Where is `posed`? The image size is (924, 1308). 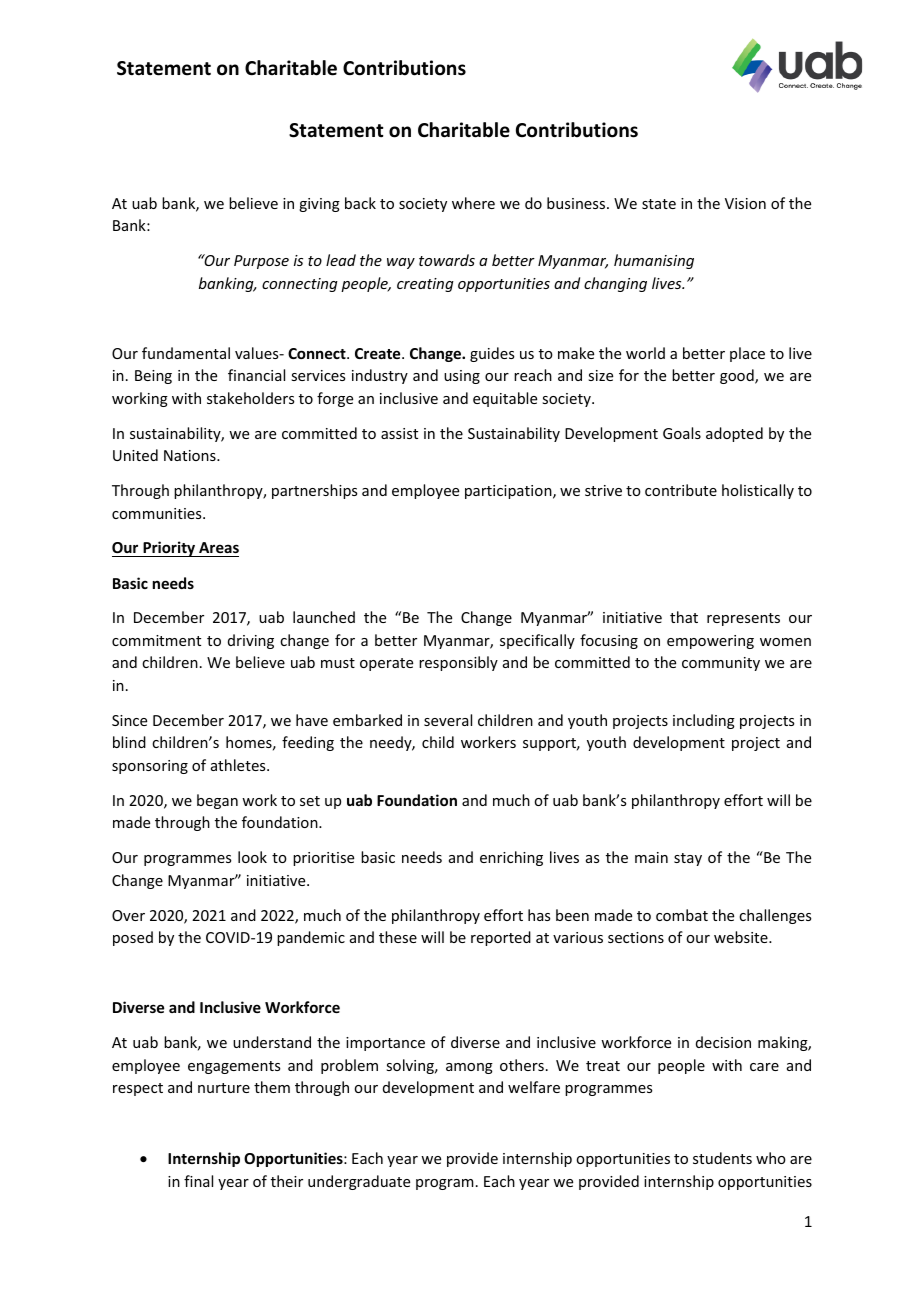 posed is located at coordinates (133, 938).
